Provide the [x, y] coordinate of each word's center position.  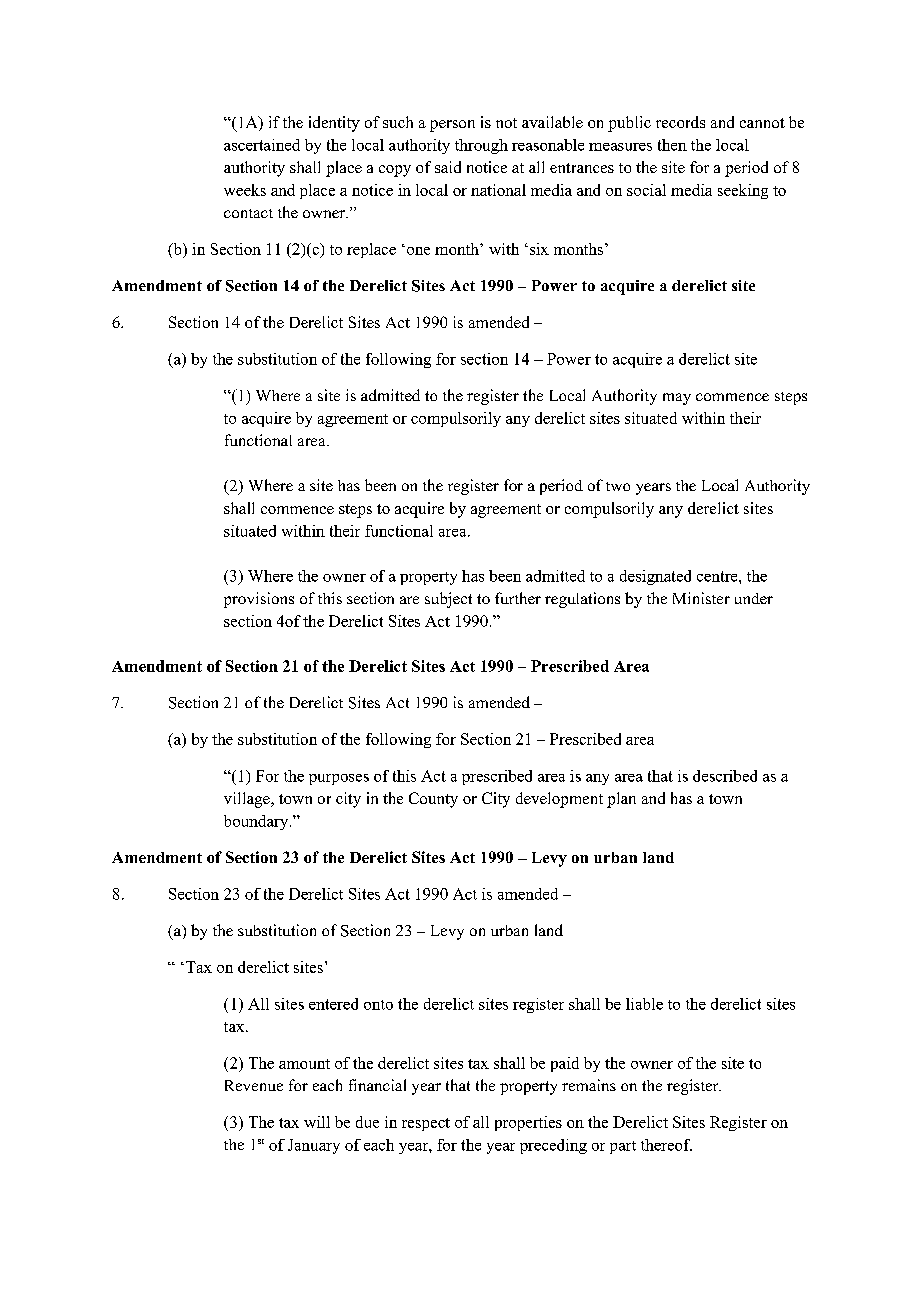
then [672, 145]
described [725, 776]
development [559, 800]
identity [334, 124]
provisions [259, 600]
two [618, 486]
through [481, 146]
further [518, 598]
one [417, 250]
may [677, 399]
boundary [257, 822]
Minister [701, 598]
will [317, 1122]
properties [528, 1123]
